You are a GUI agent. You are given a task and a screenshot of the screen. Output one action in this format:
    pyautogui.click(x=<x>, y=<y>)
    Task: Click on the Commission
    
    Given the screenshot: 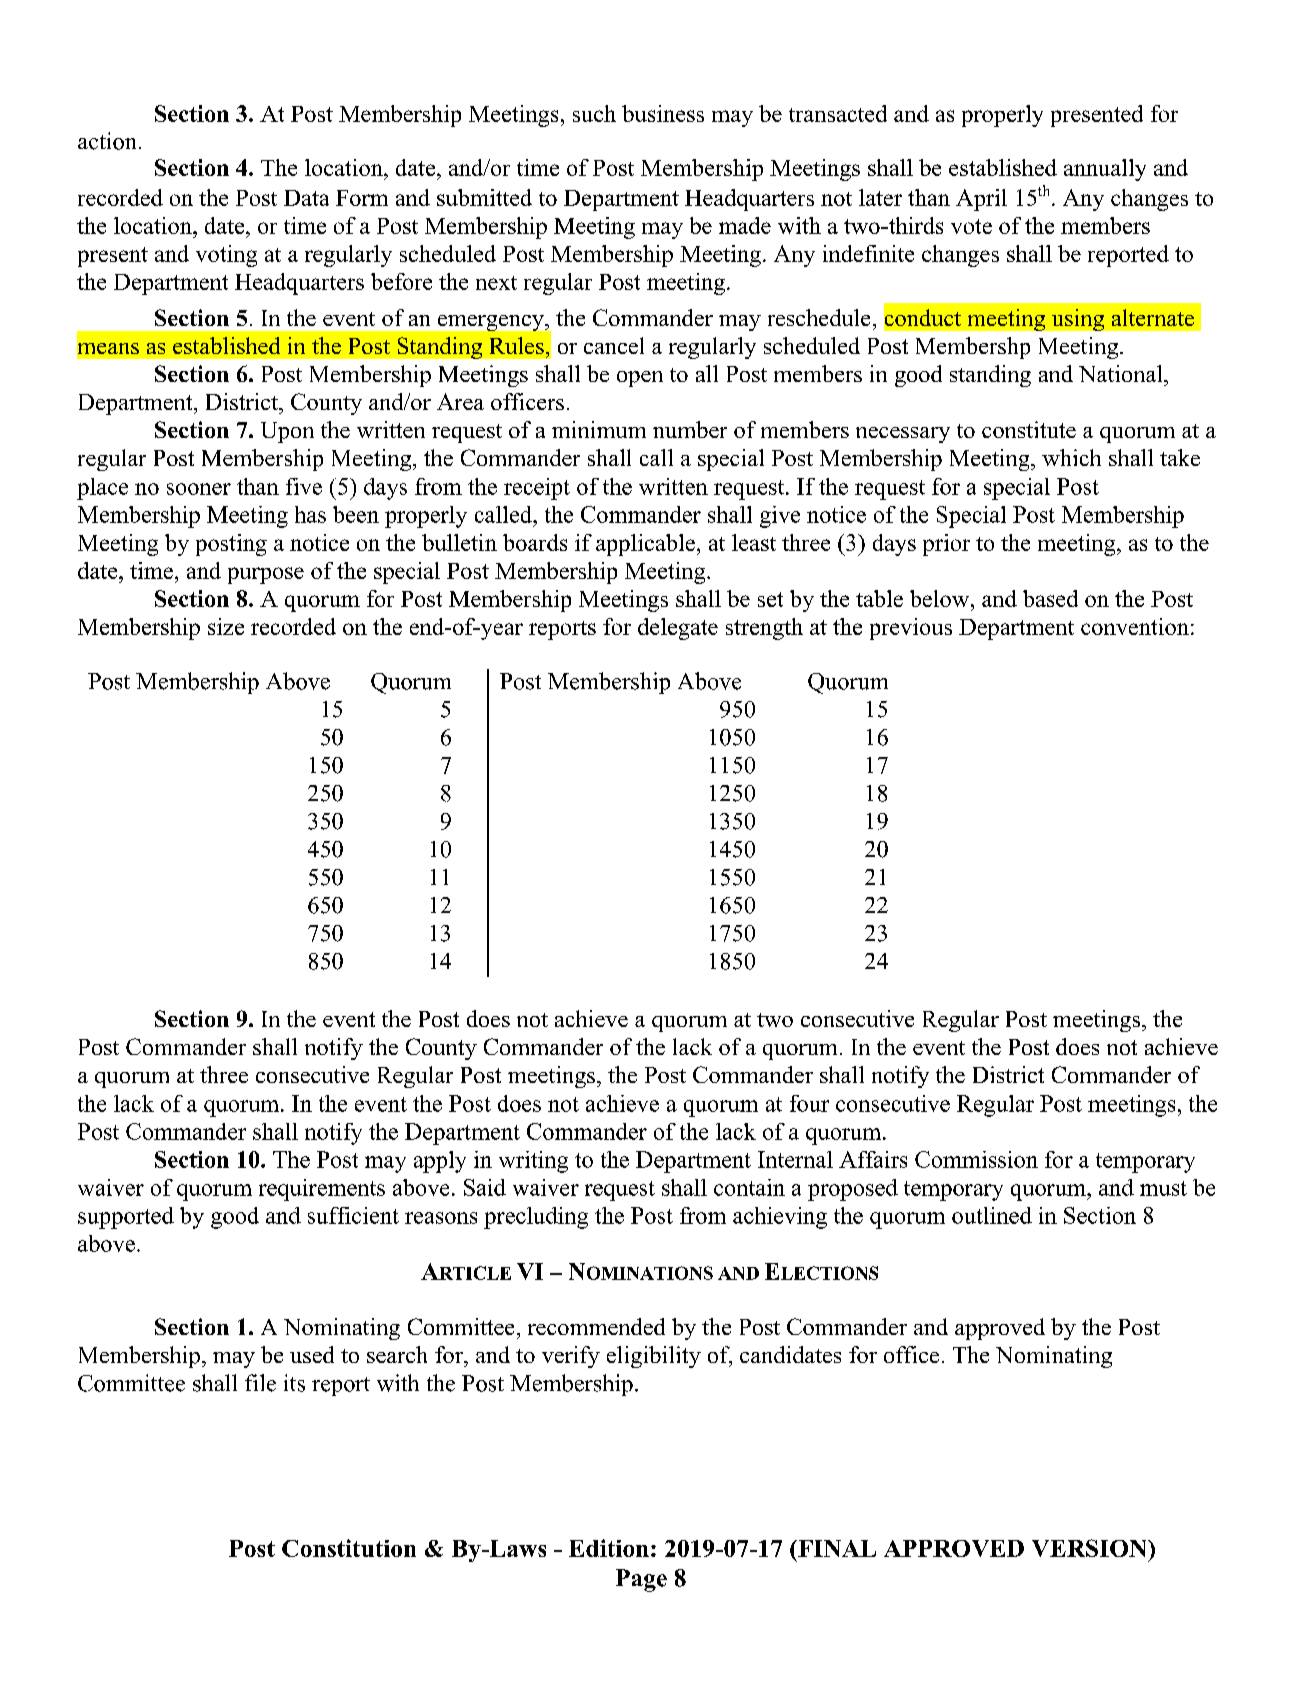 What is the action you would take?
    pyautogui.click(x=976, y=1159)
